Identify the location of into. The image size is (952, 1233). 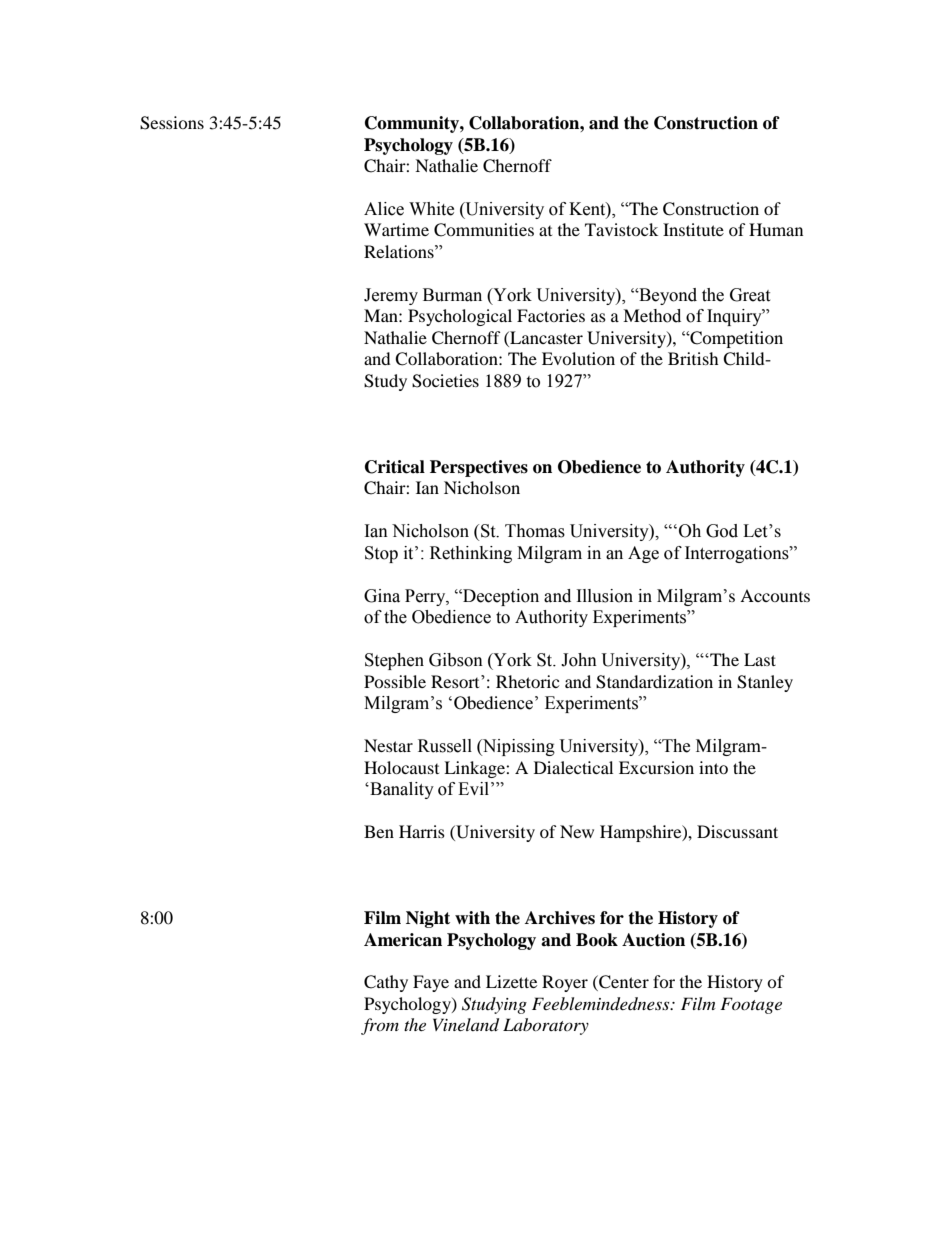
(713, 767).
